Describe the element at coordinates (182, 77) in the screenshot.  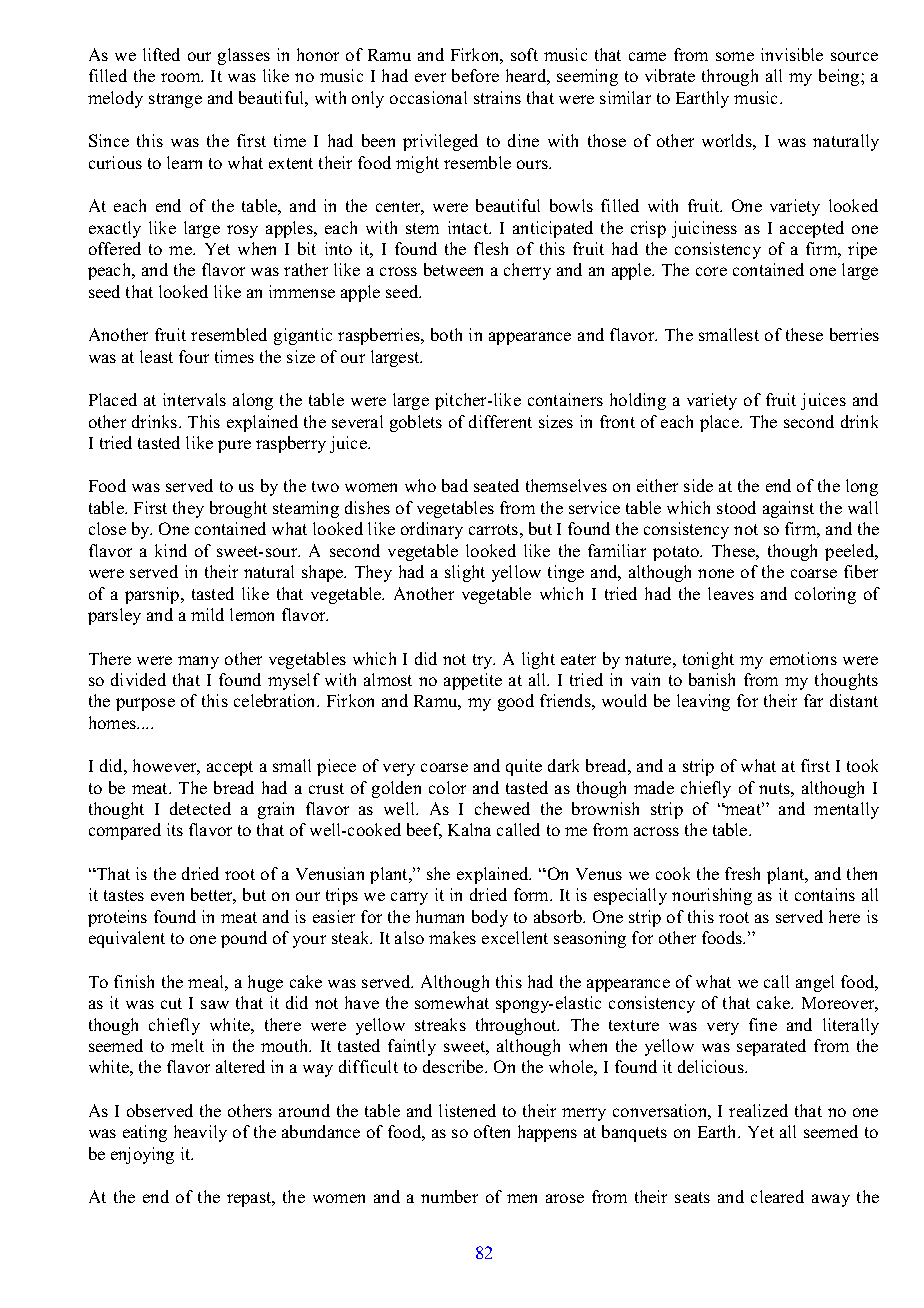
I see `room` at that location.
